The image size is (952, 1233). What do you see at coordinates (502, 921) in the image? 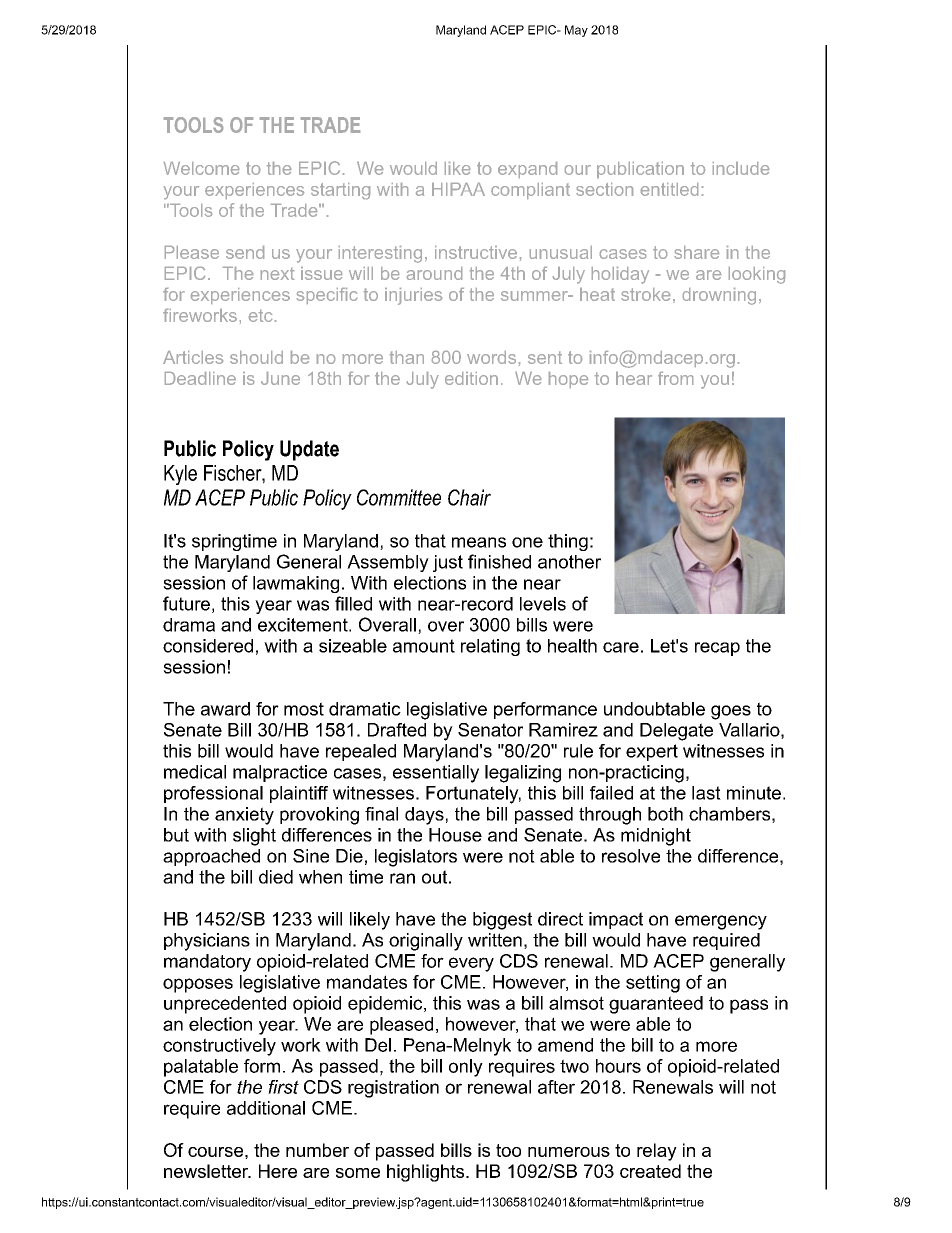
I see `biggest` at bounding box center [502, 921].
